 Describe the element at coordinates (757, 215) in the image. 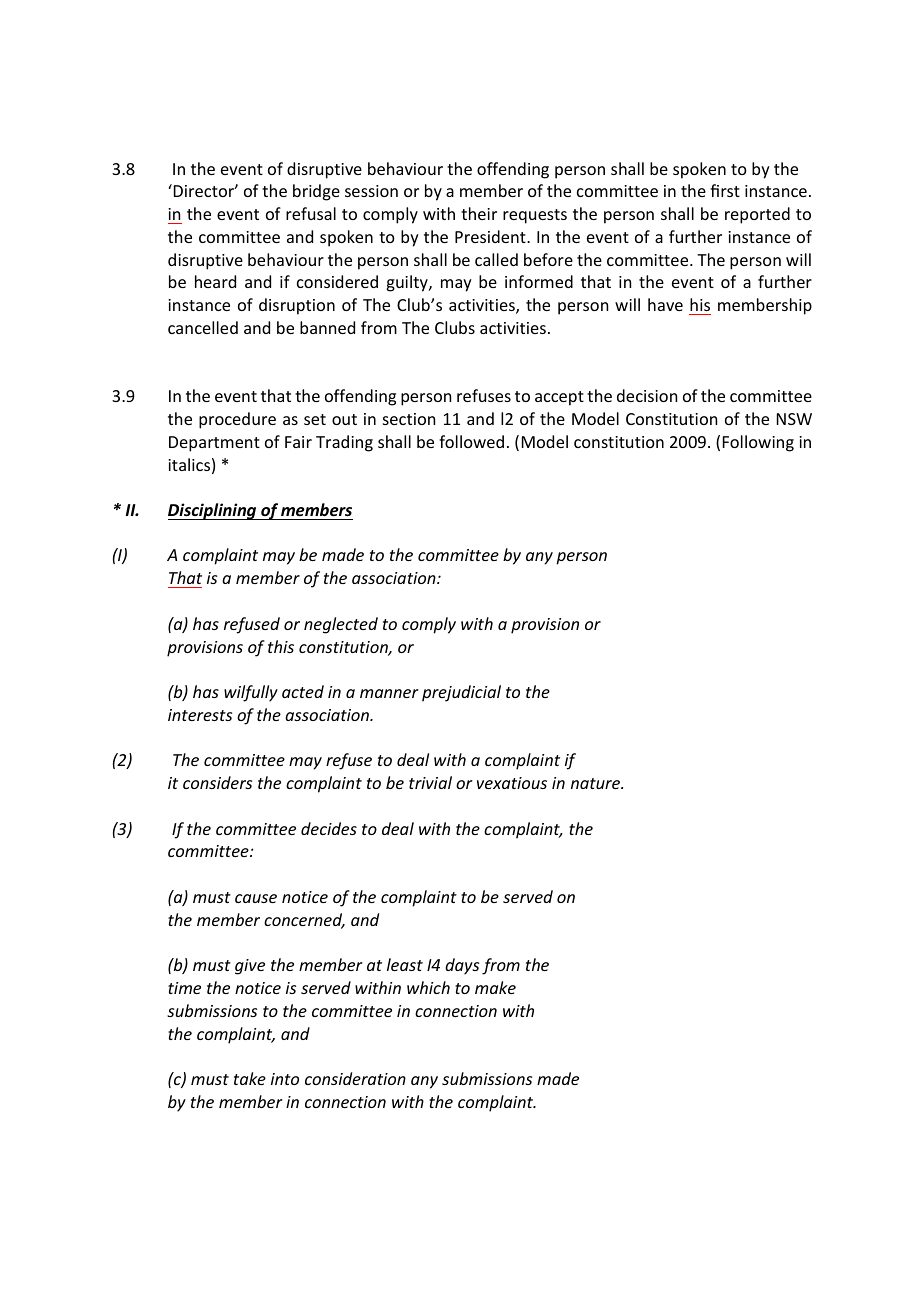

I see `reported` at that location.
